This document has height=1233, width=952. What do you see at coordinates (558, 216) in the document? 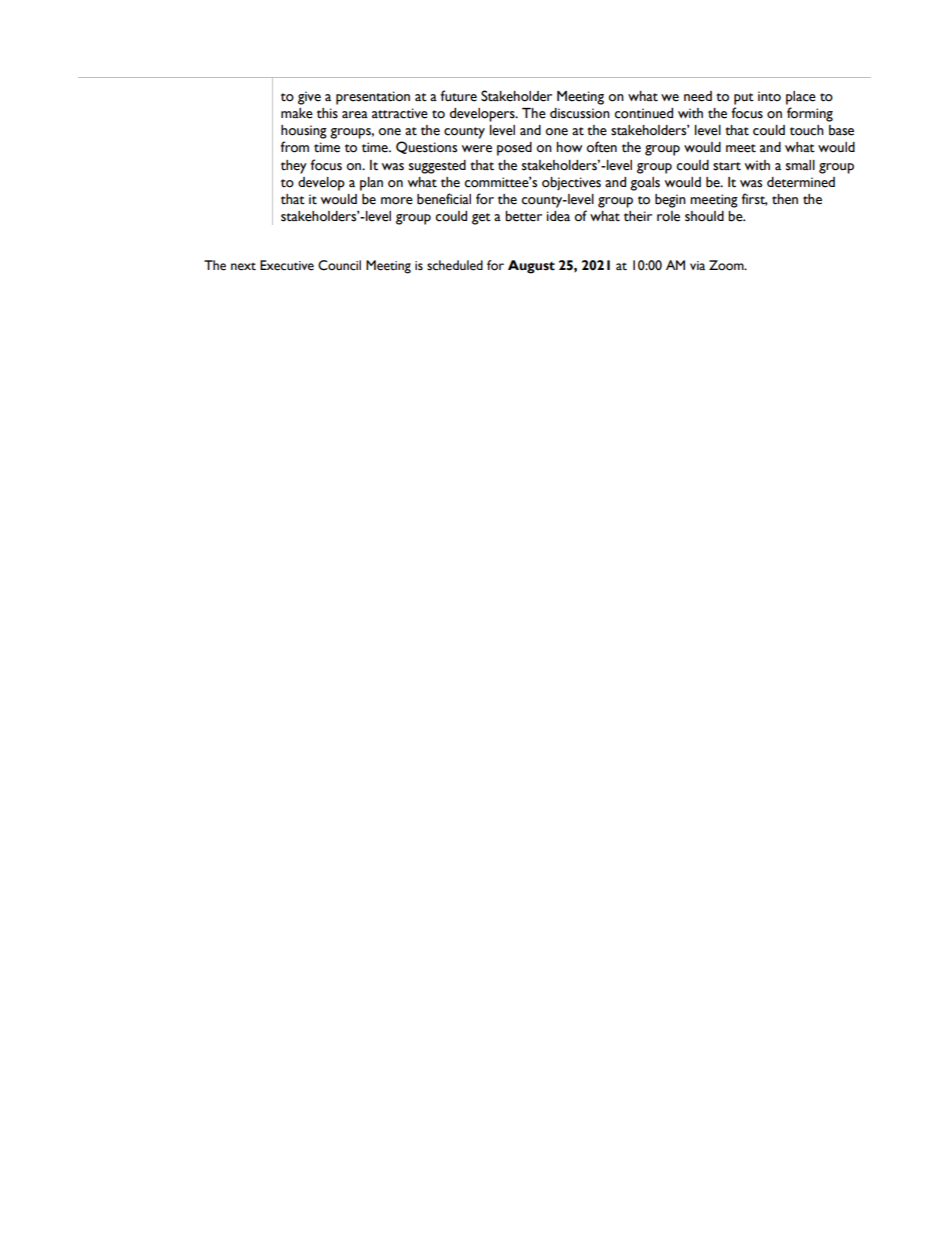
I see `idea` at bounding box center [558, 216].
